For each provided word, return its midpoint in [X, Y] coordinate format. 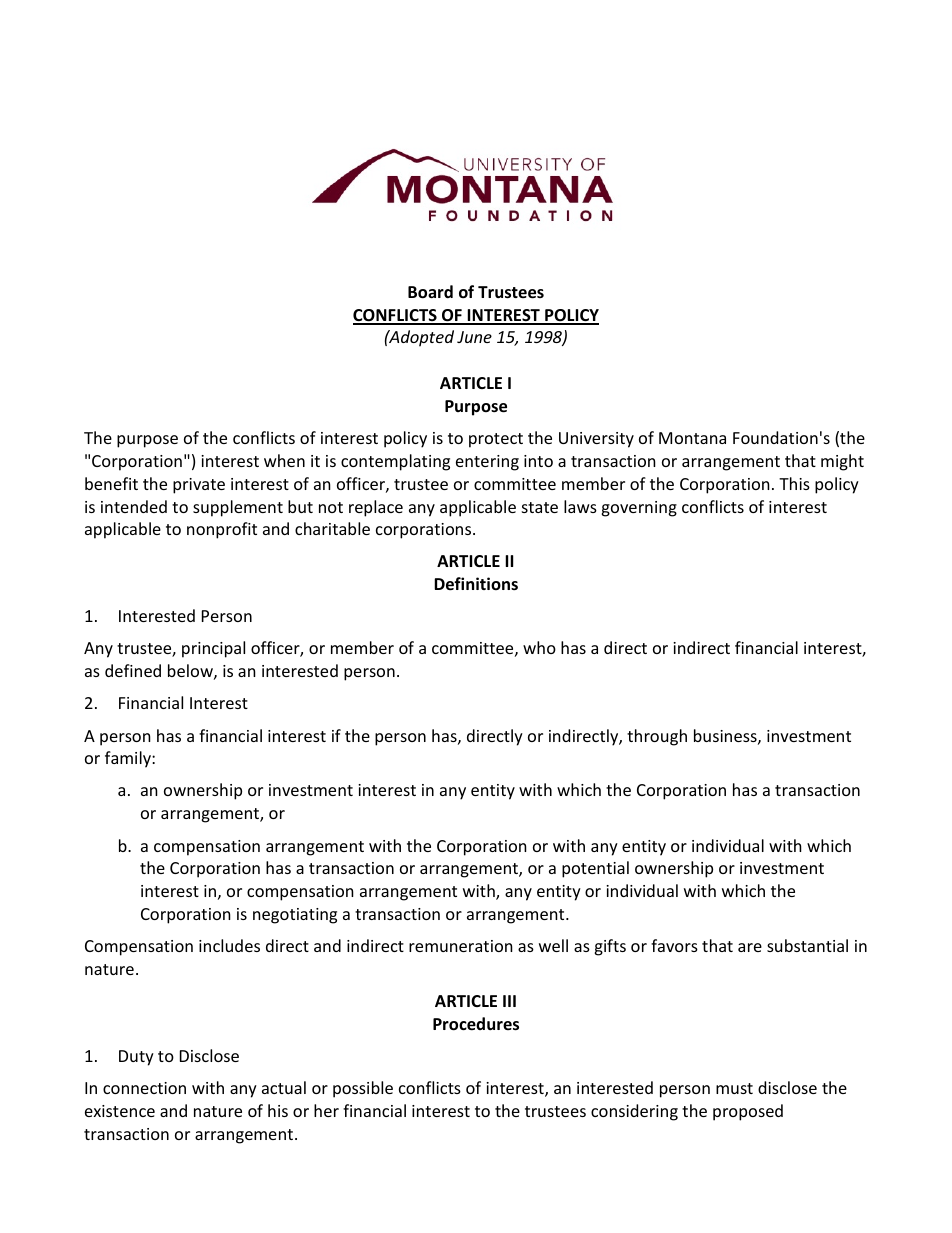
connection [144, 1088]
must [734, 1088]
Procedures [476, 1024]
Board [430, 292]
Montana [692, 438]
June [474, 337]
